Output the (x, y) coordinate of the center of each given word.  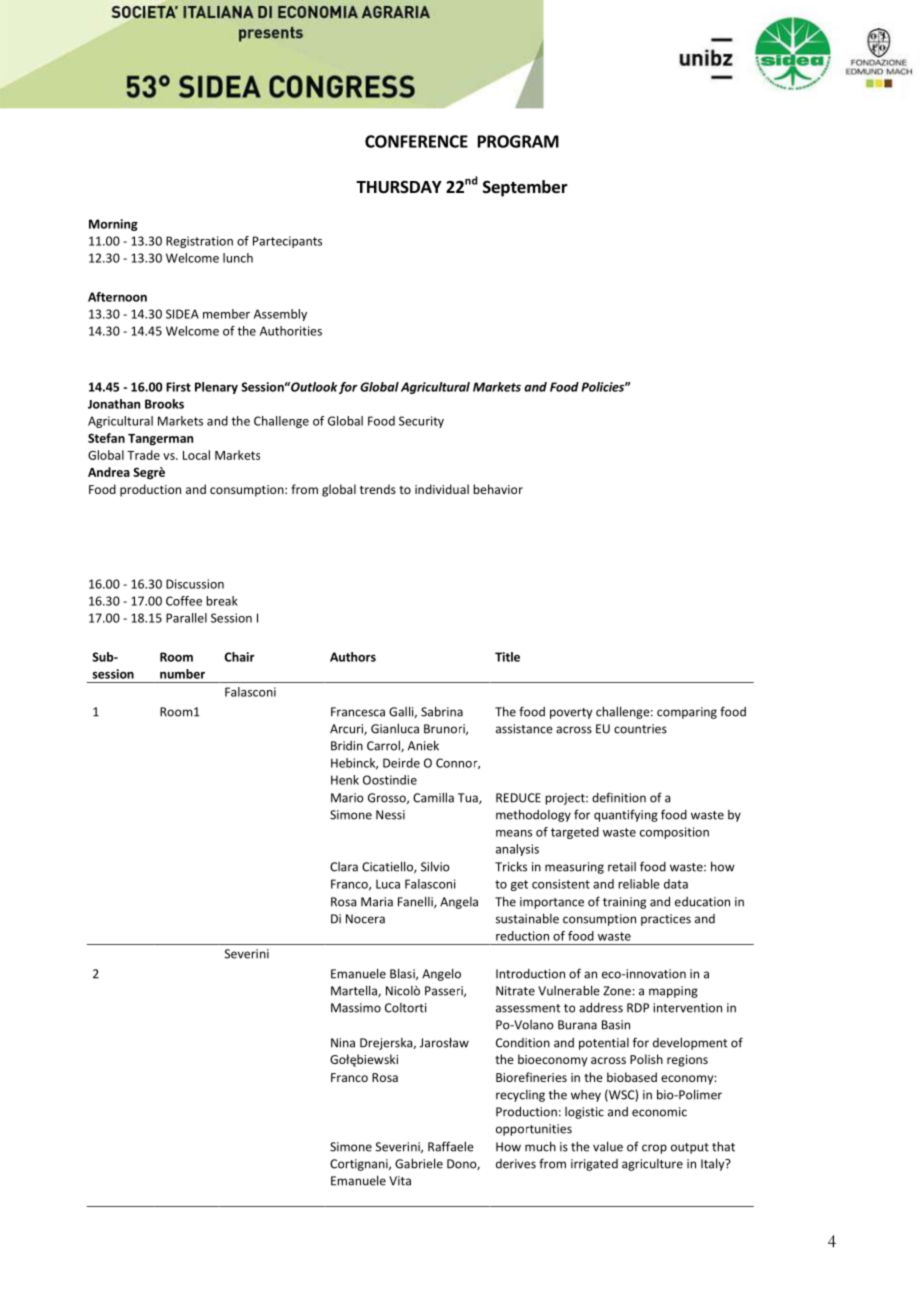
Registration (199, 242)
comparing (687, 713)
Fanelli (416, 902)
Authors (353, 657)
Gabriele (419, 1163)
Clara (344, 867)
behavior (498, 489)
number (182, 674)
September (525, 188)
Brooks (164, 404)
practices (666, 920)
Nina (343, 1043)
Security (421, 422)
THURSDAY (399, 187)
